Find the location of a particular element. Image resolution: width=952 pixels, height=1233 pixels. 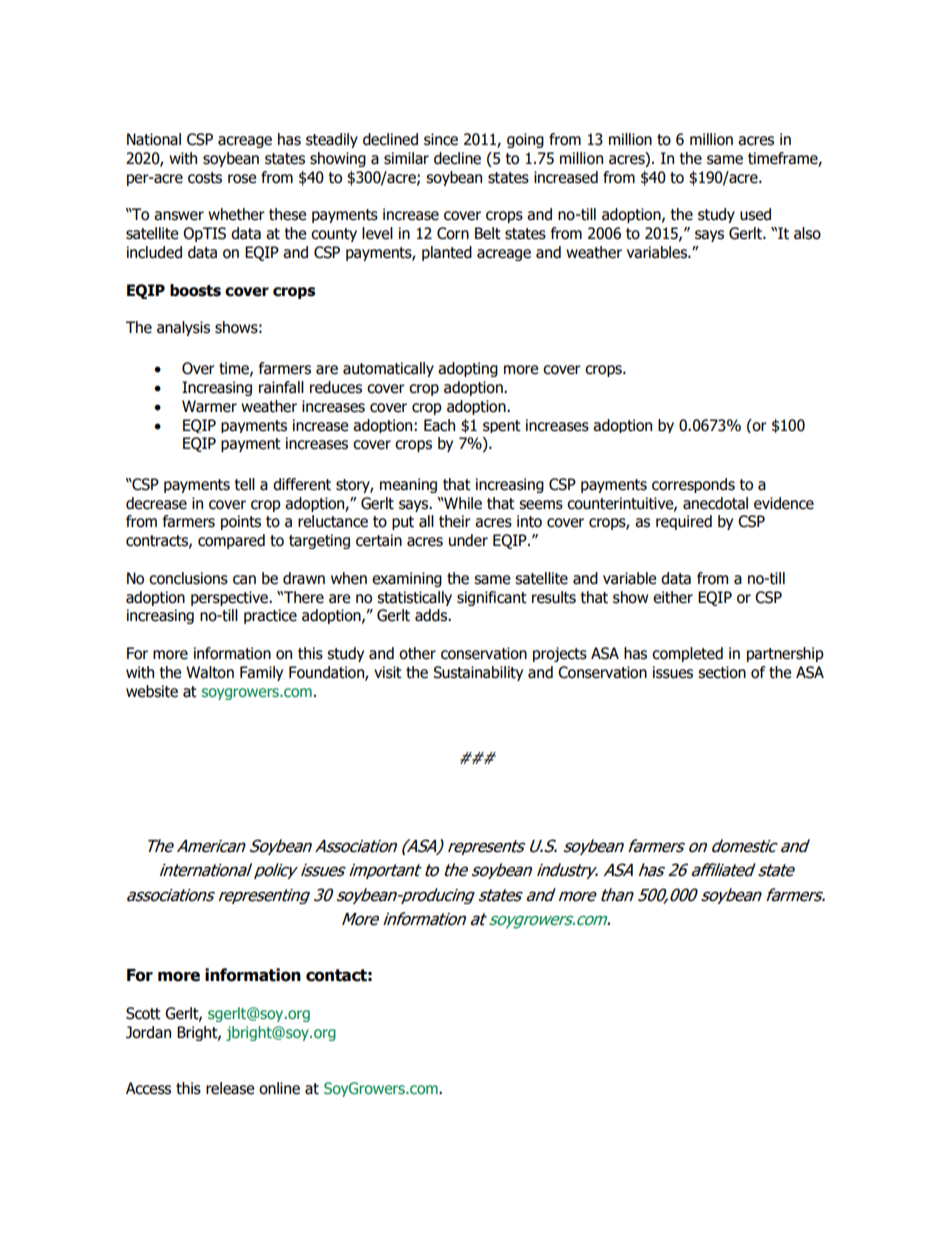

significant is located at coordinates (492, 598).
